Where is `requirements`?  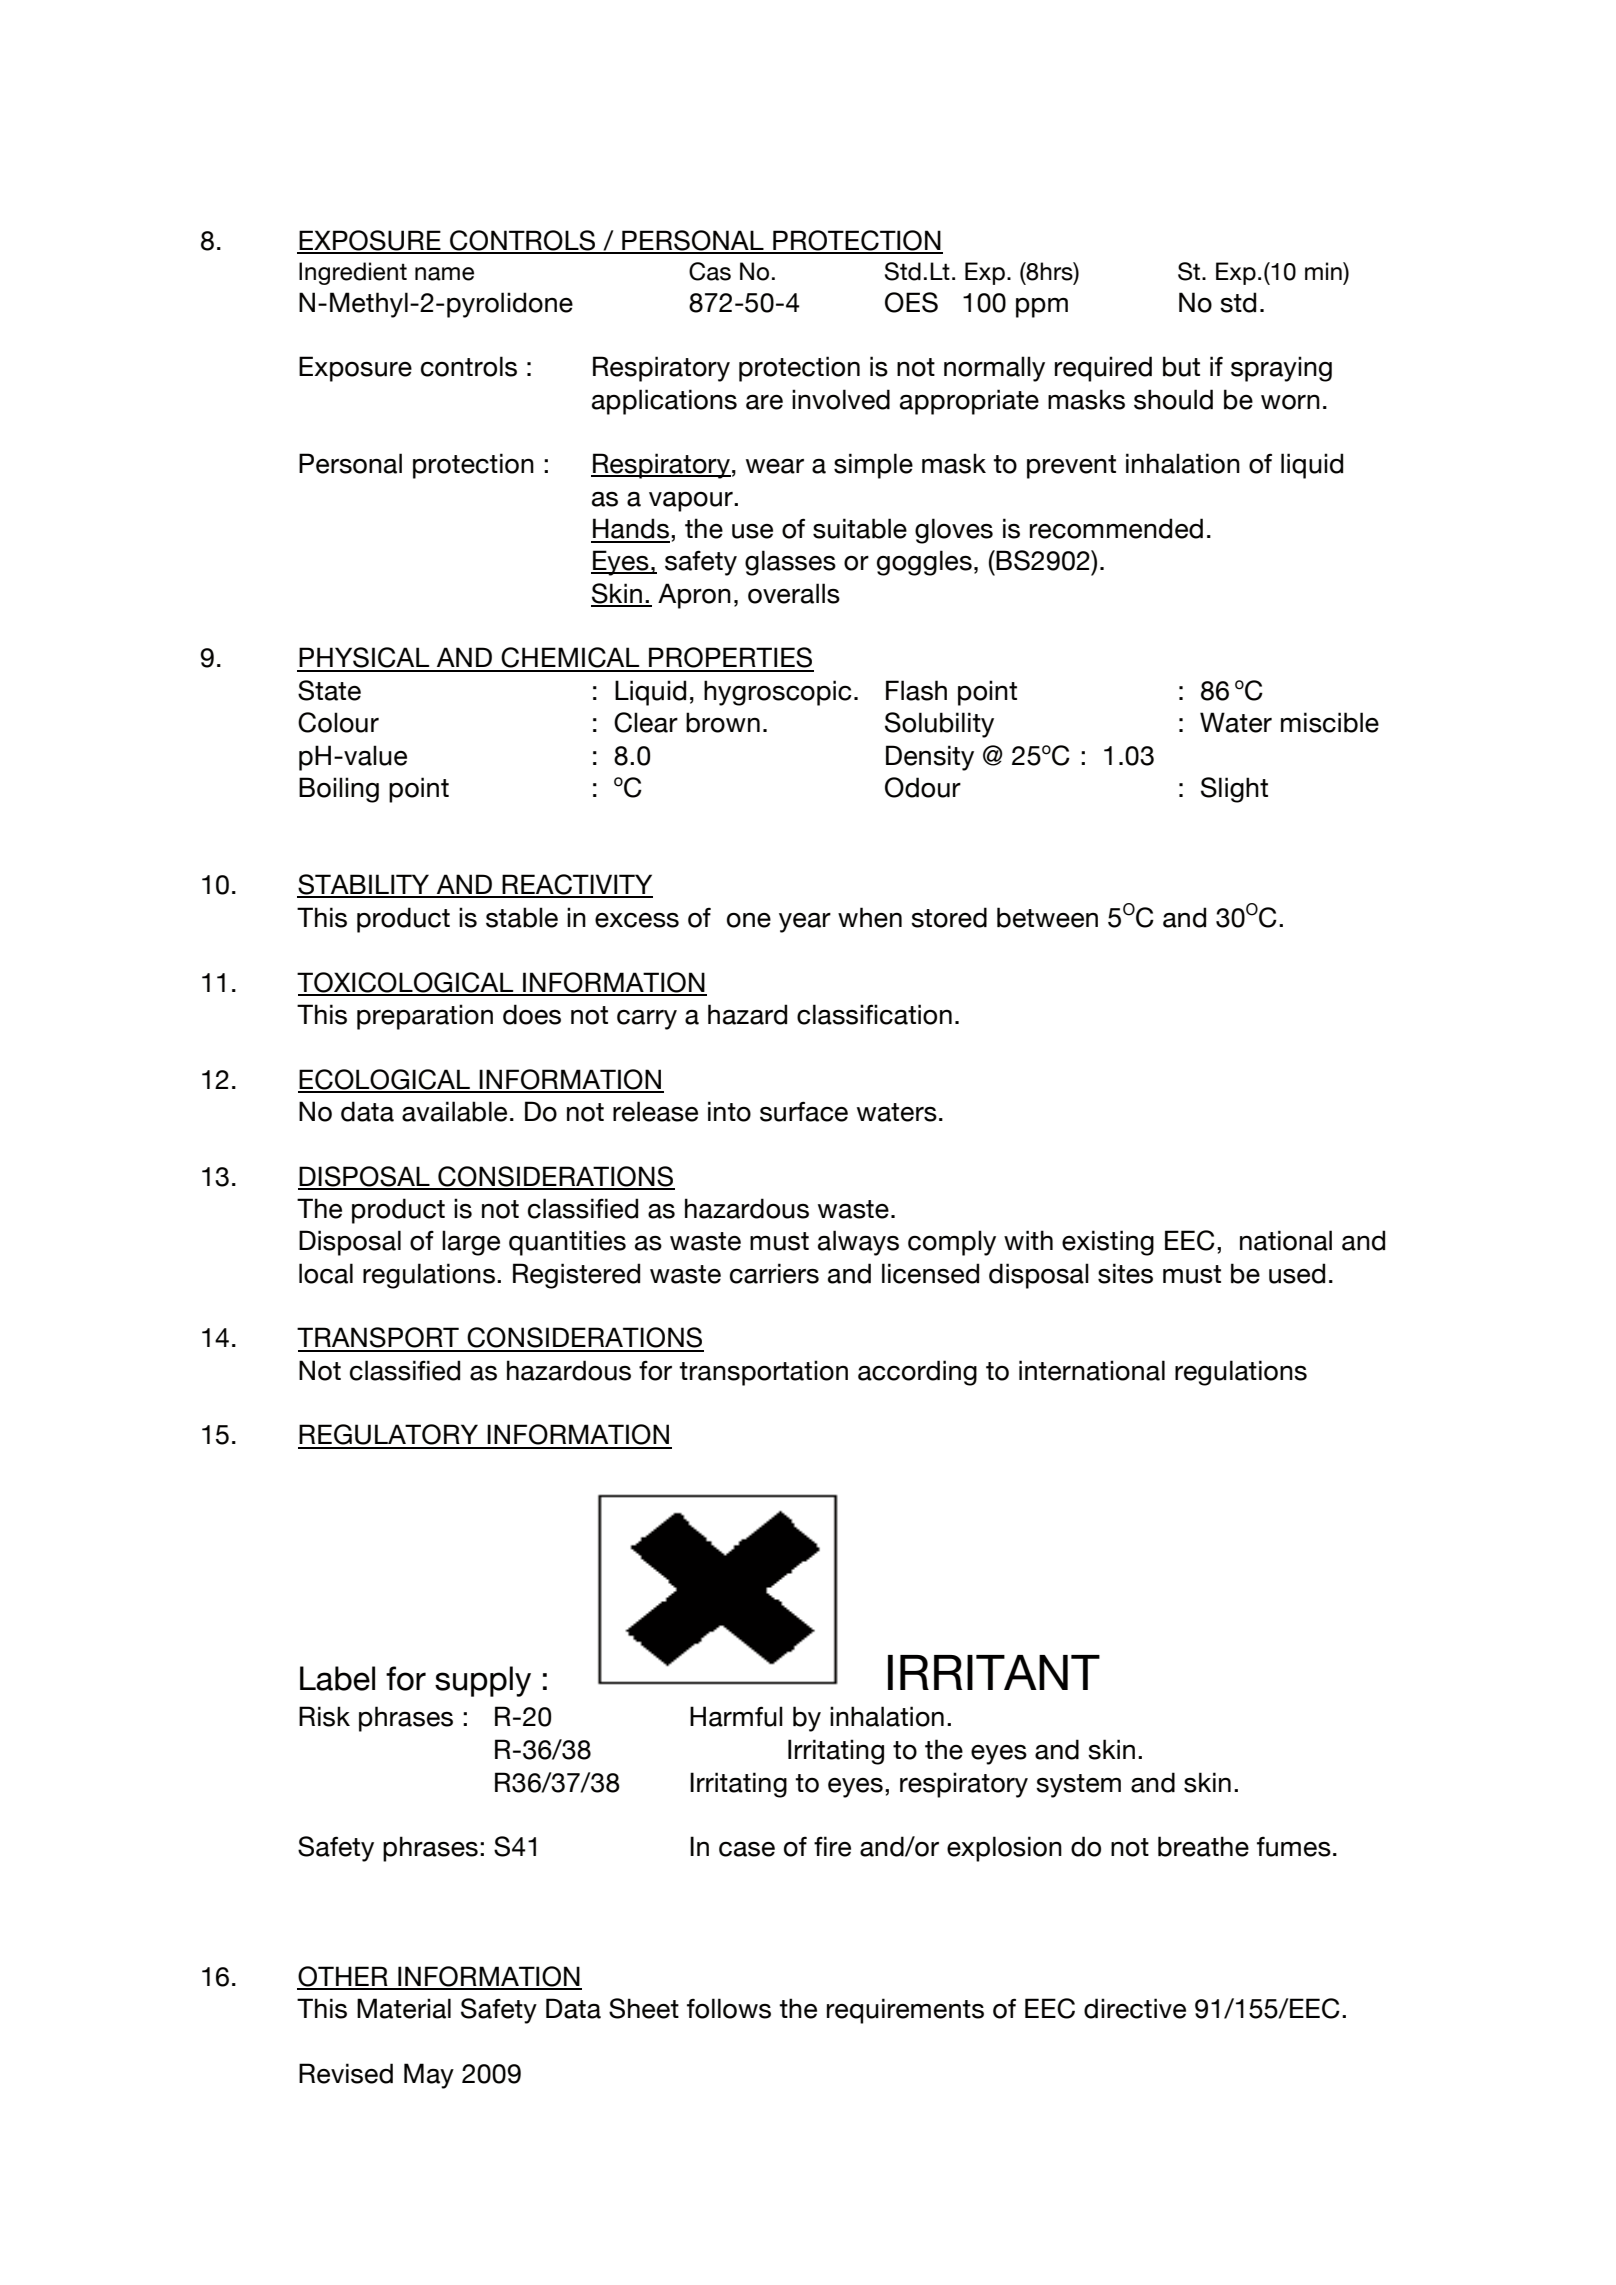
requirements is located at coordinates (905, 2011).
